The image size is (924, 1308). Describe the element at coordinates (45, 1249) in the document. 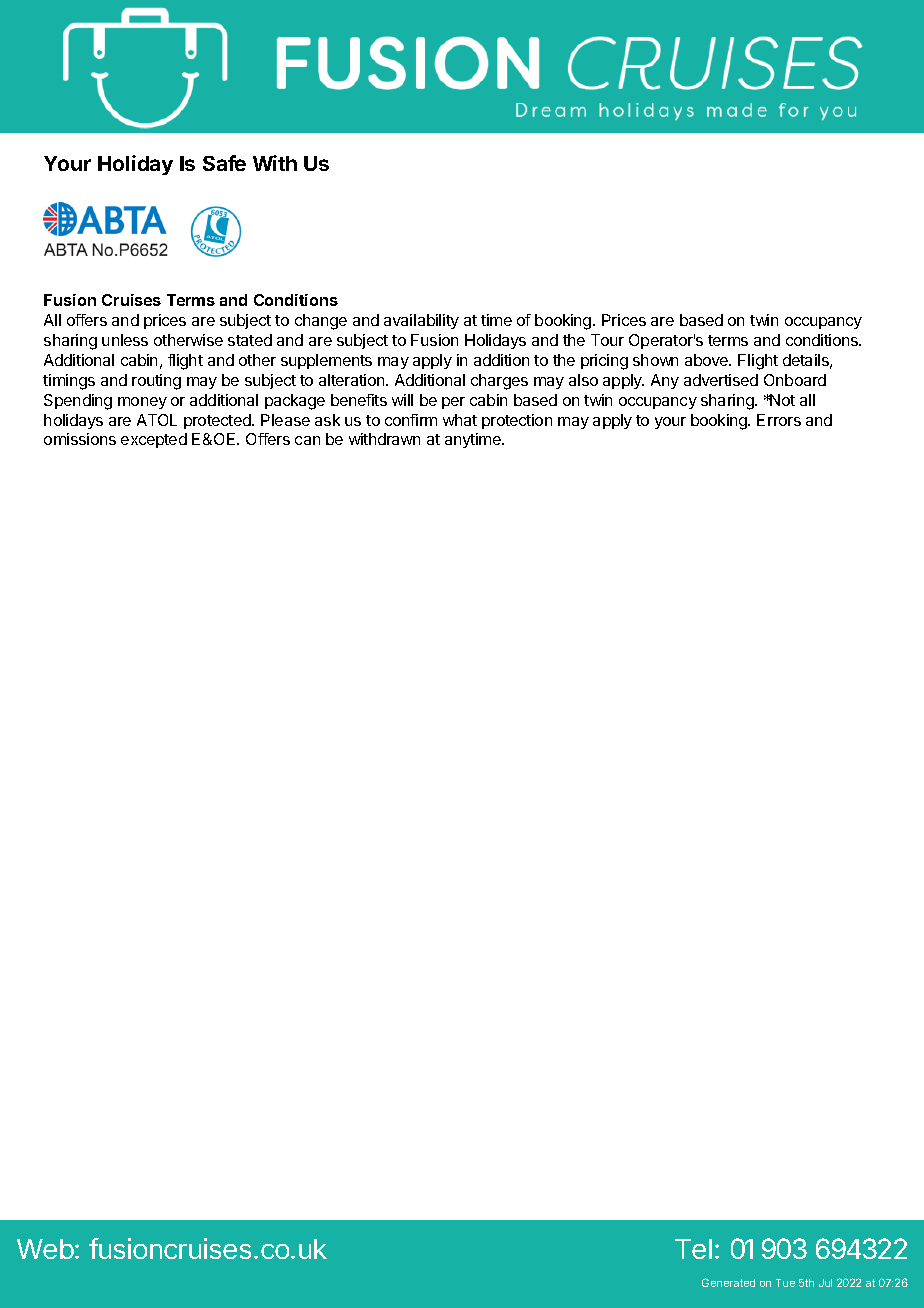

I see `Web` at that location.
